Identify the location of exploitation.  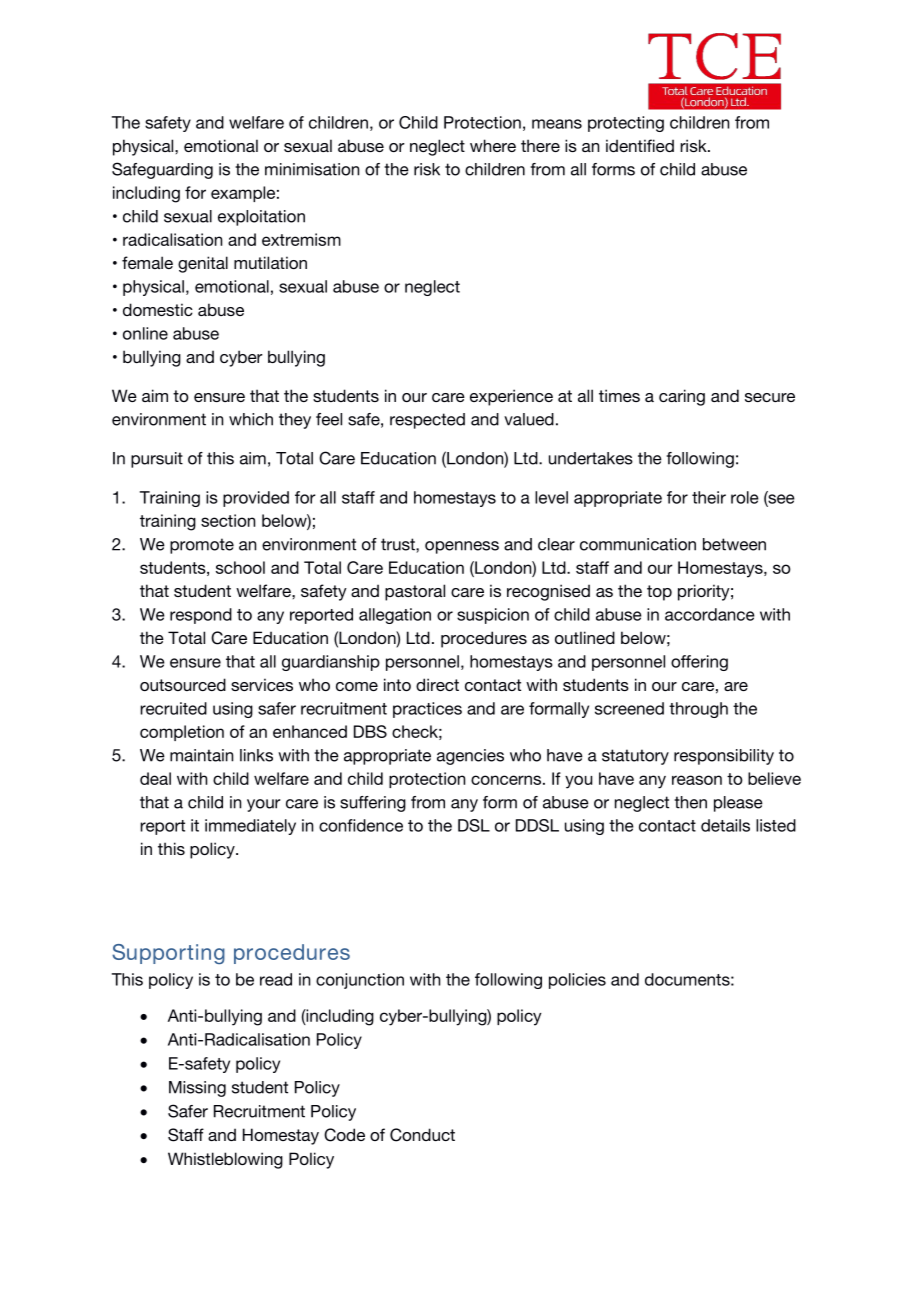
(261, 218).
